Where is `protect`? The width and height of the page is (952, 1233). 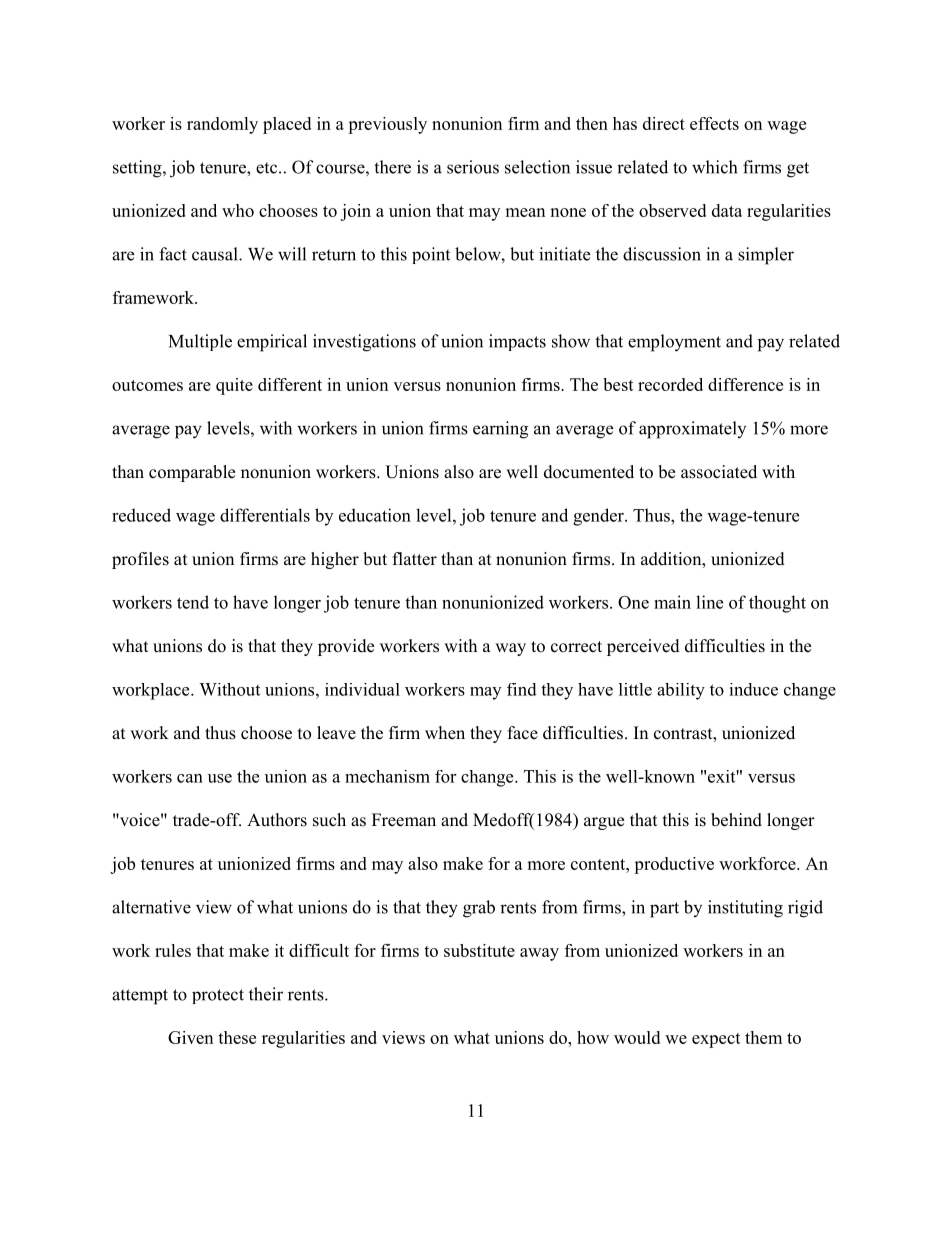 protect is located at coordinates (218, 996).
